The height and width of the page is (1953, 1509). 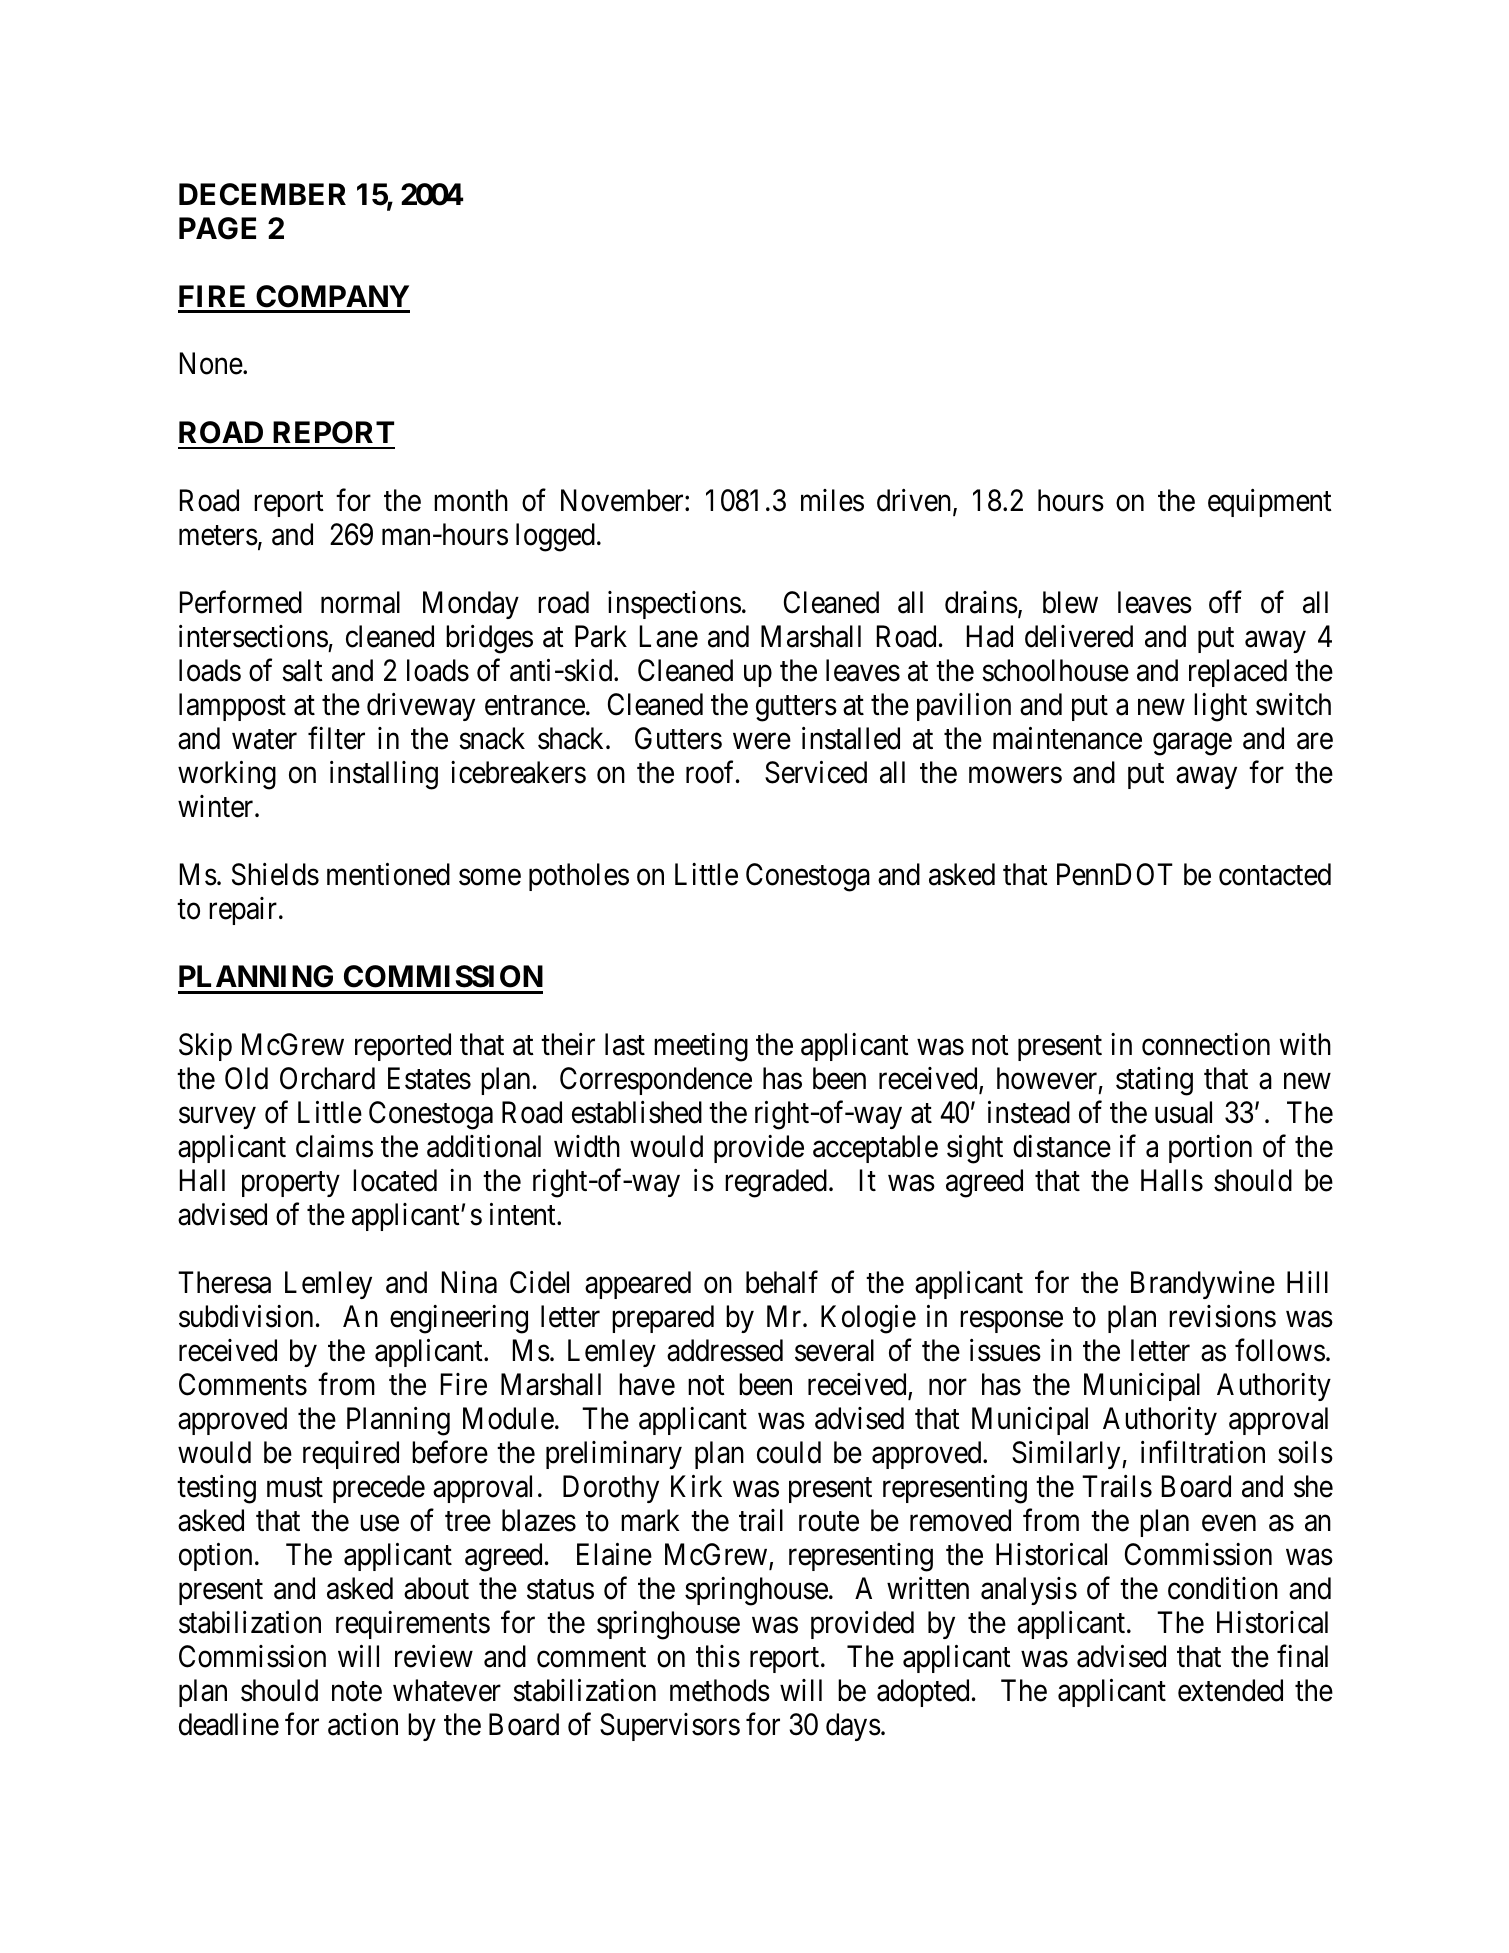 I want to click on DECEMBER, so click(x=262, y=194).
